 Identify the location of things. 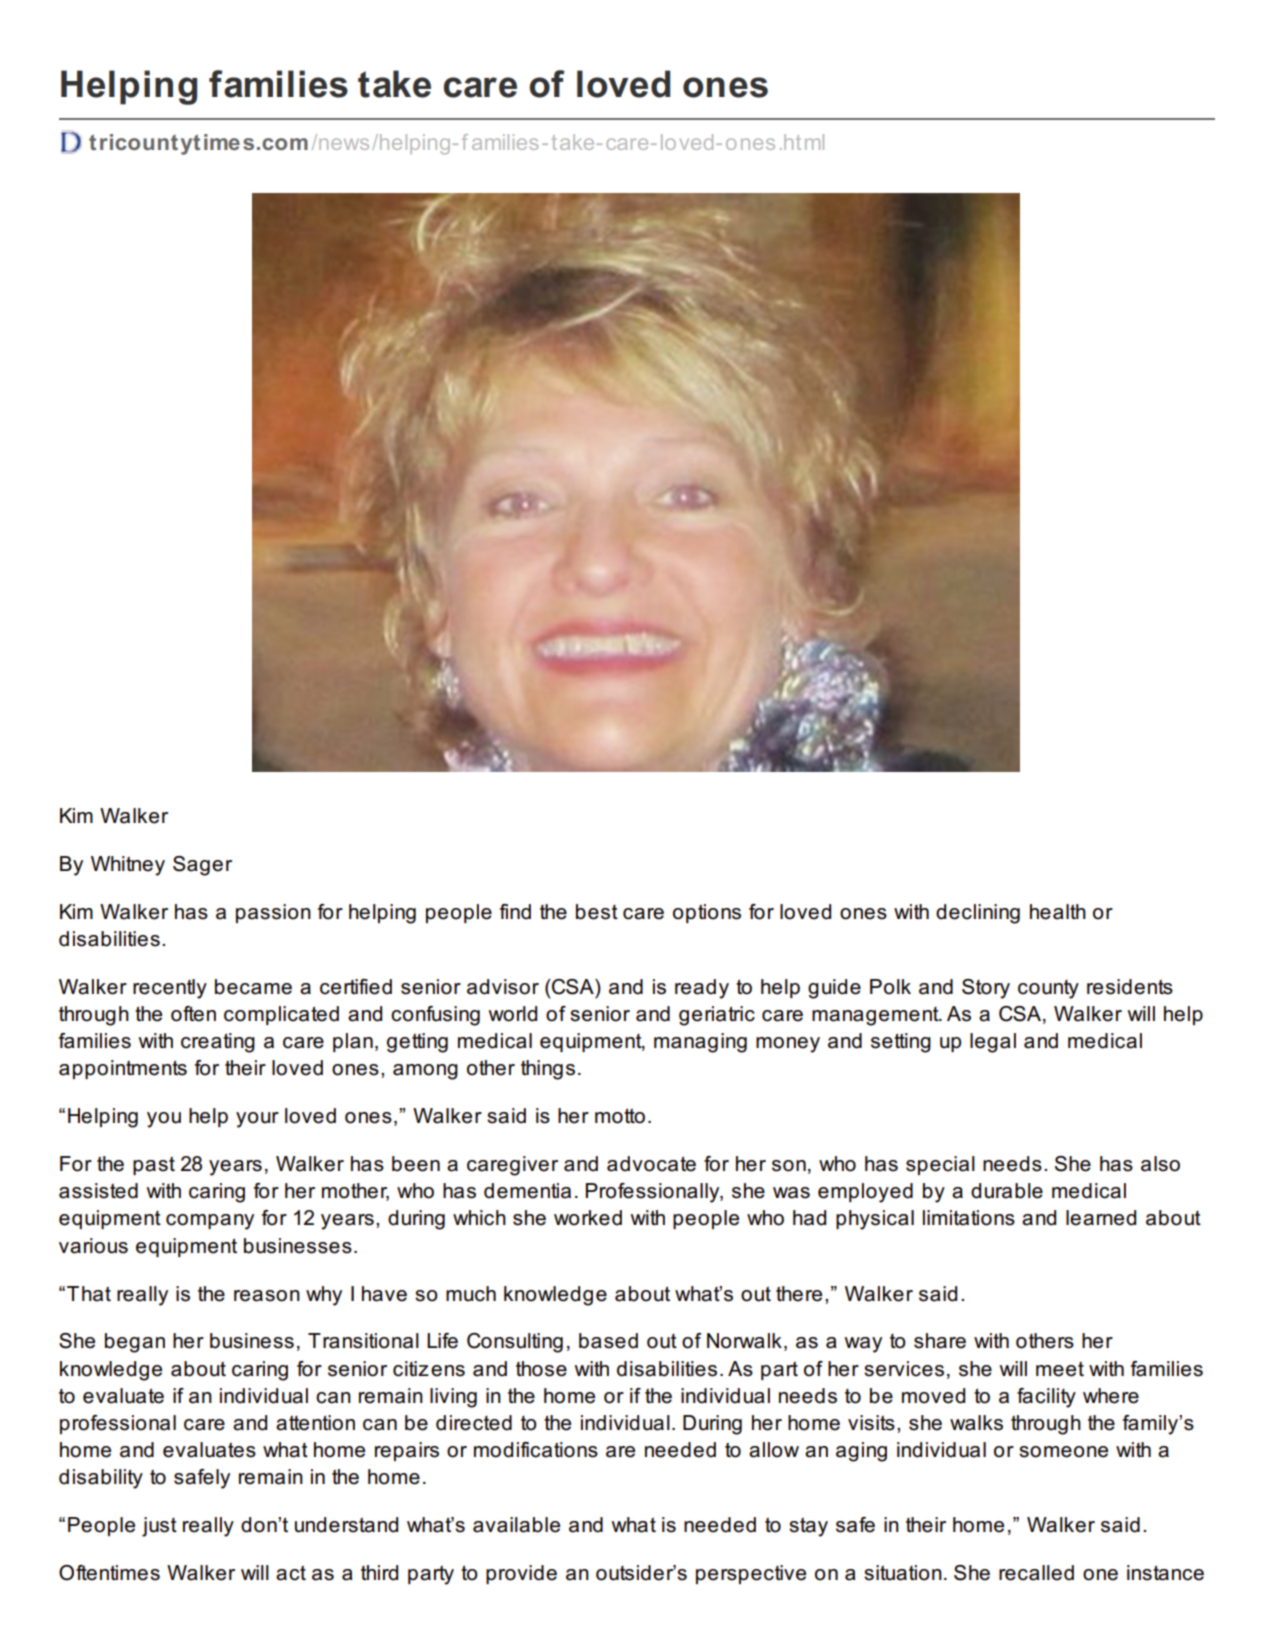
(548, 1070).
